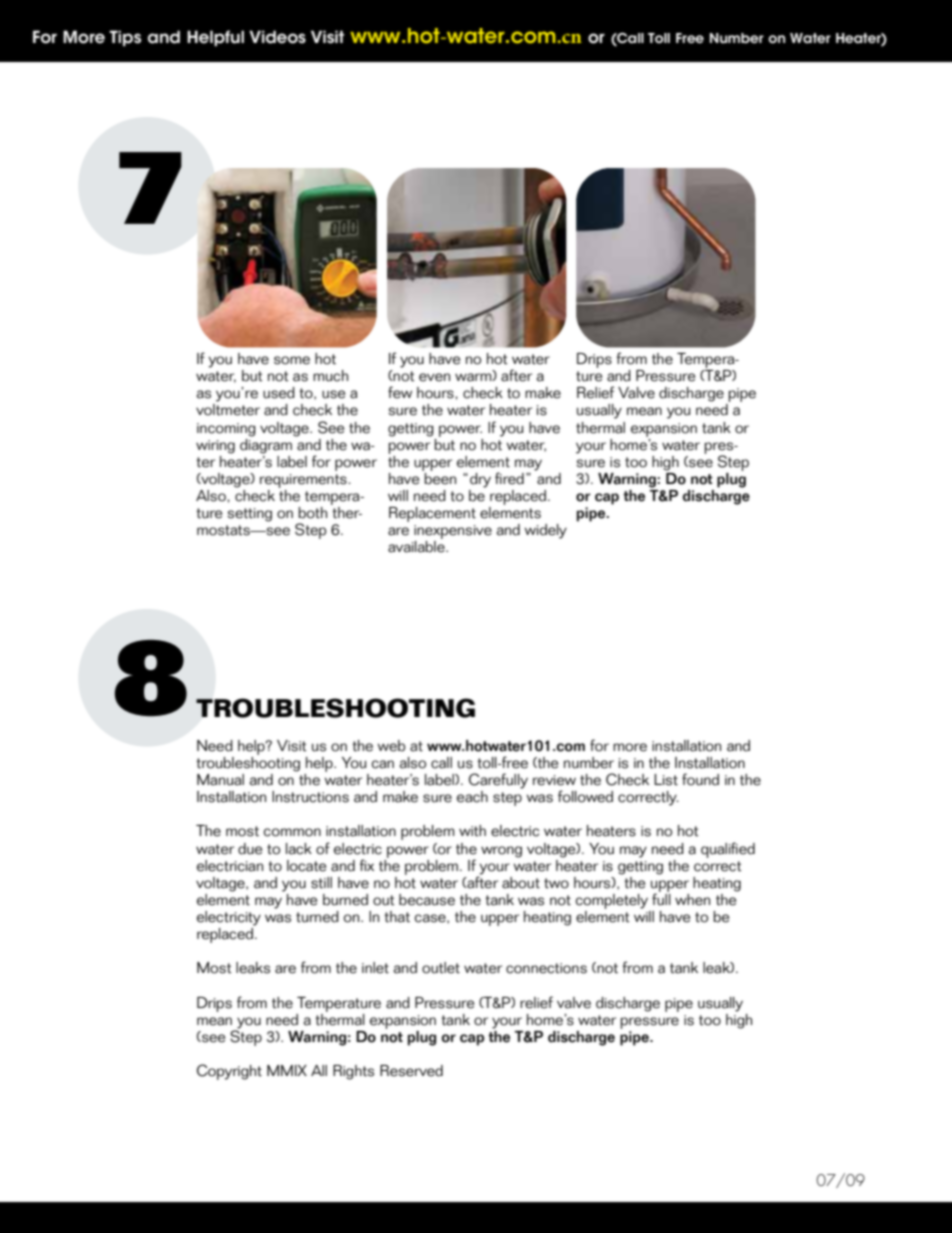  Describe the element at coordinates (545, 531) in the screenshot. I see `widely` at that location.
